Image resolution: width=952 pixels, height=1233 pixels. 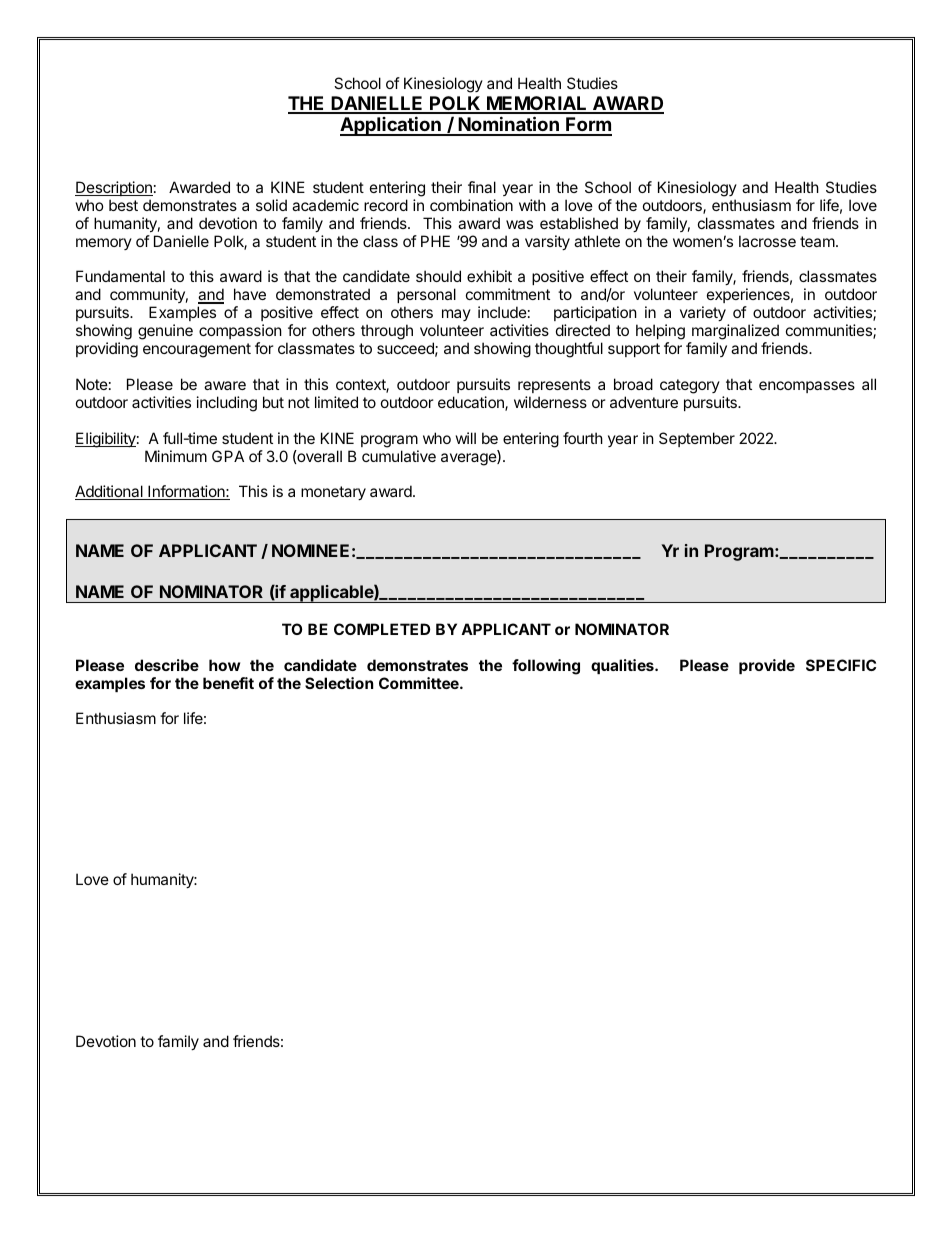 I want to click on education, so click(x=472, y=403).
